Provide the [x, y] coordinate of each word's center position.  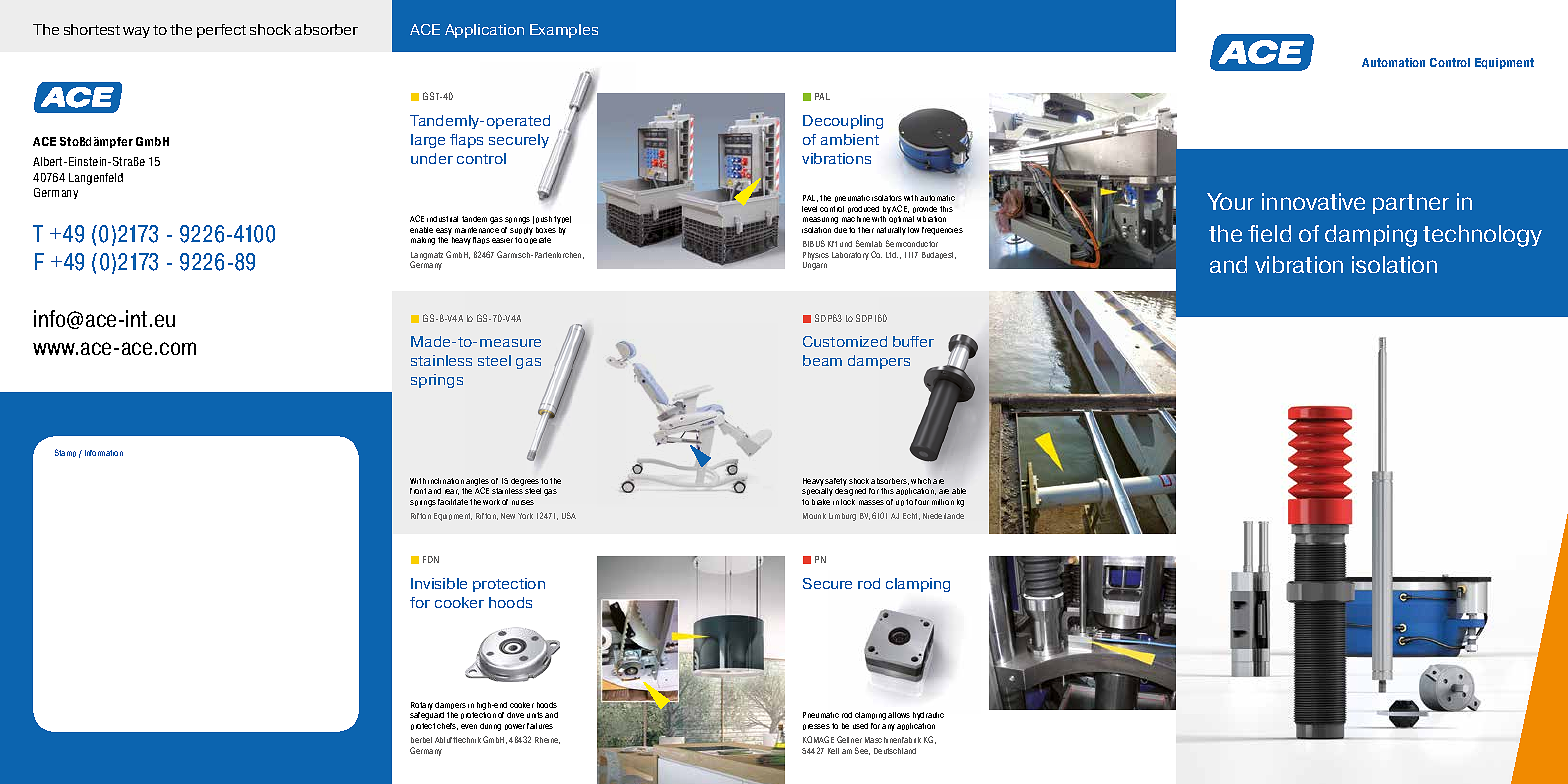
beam [822, 360]
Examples [564, 31]
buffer [913, 341]
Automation [1393, 62]
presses [816, 727]
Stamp [65, 453]
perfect [221, 31]
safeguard [427, 716]
